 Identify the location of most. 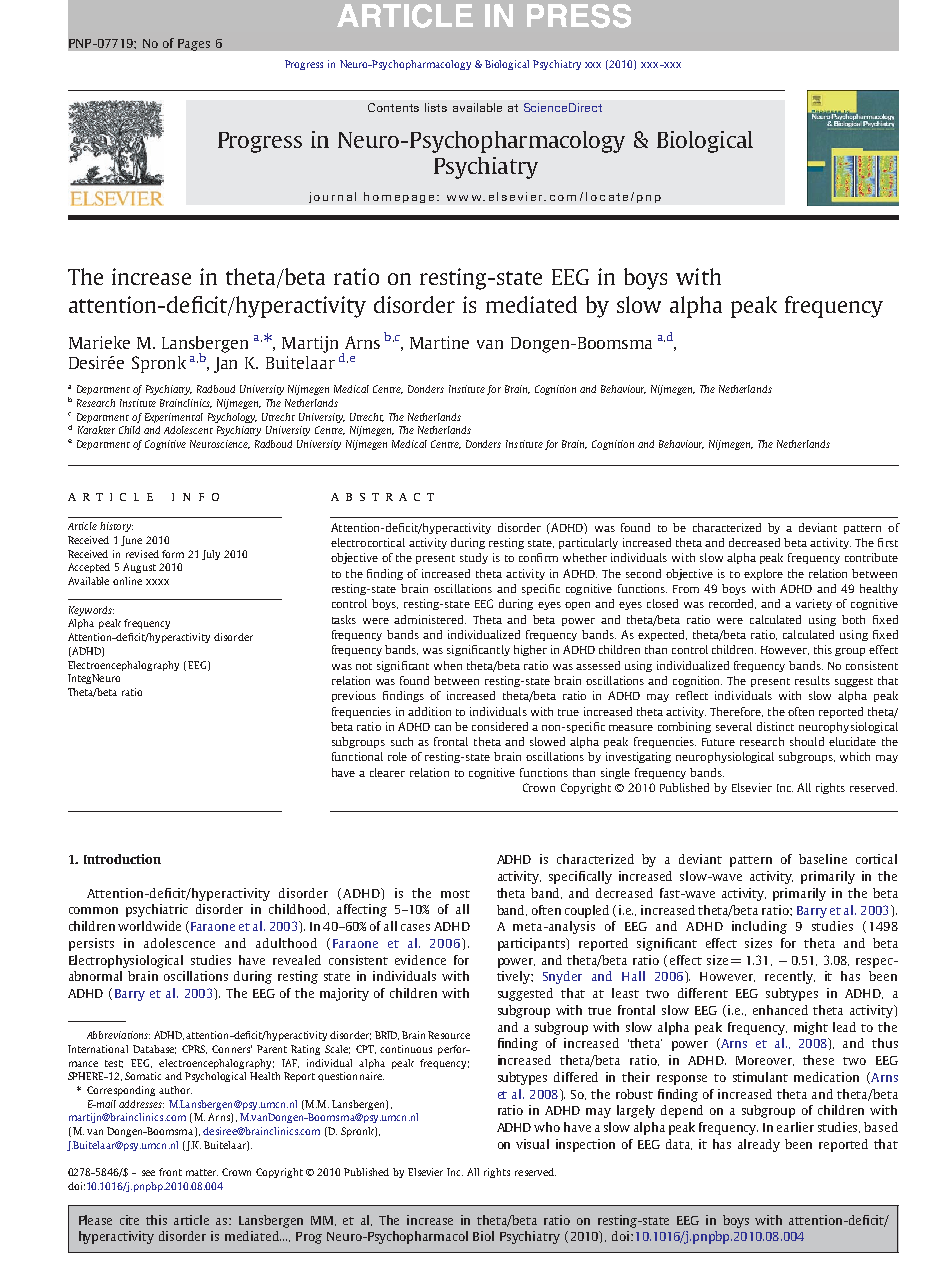
(455, 894).
